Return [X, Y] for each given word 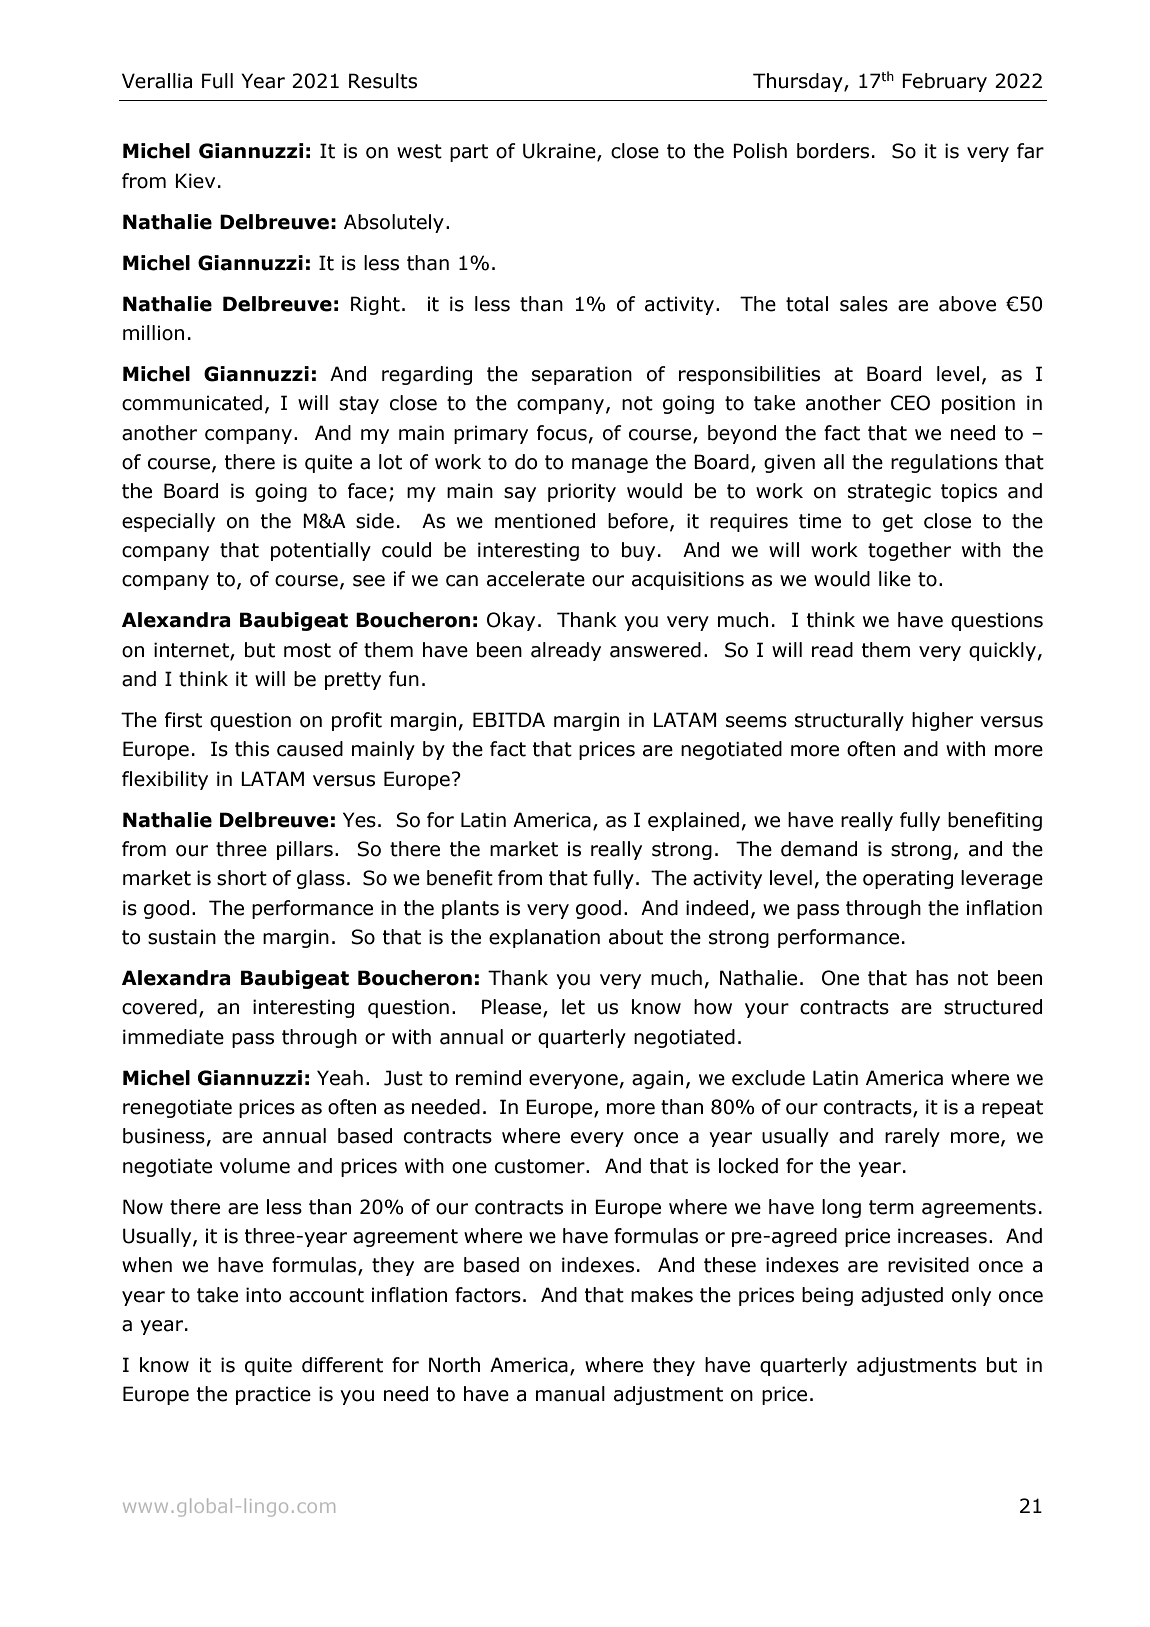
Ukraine [560, 152]
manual [570, 1394]
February [944, 82]
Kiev [195, 181]
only [971, 1296]
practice [273, 1395]
